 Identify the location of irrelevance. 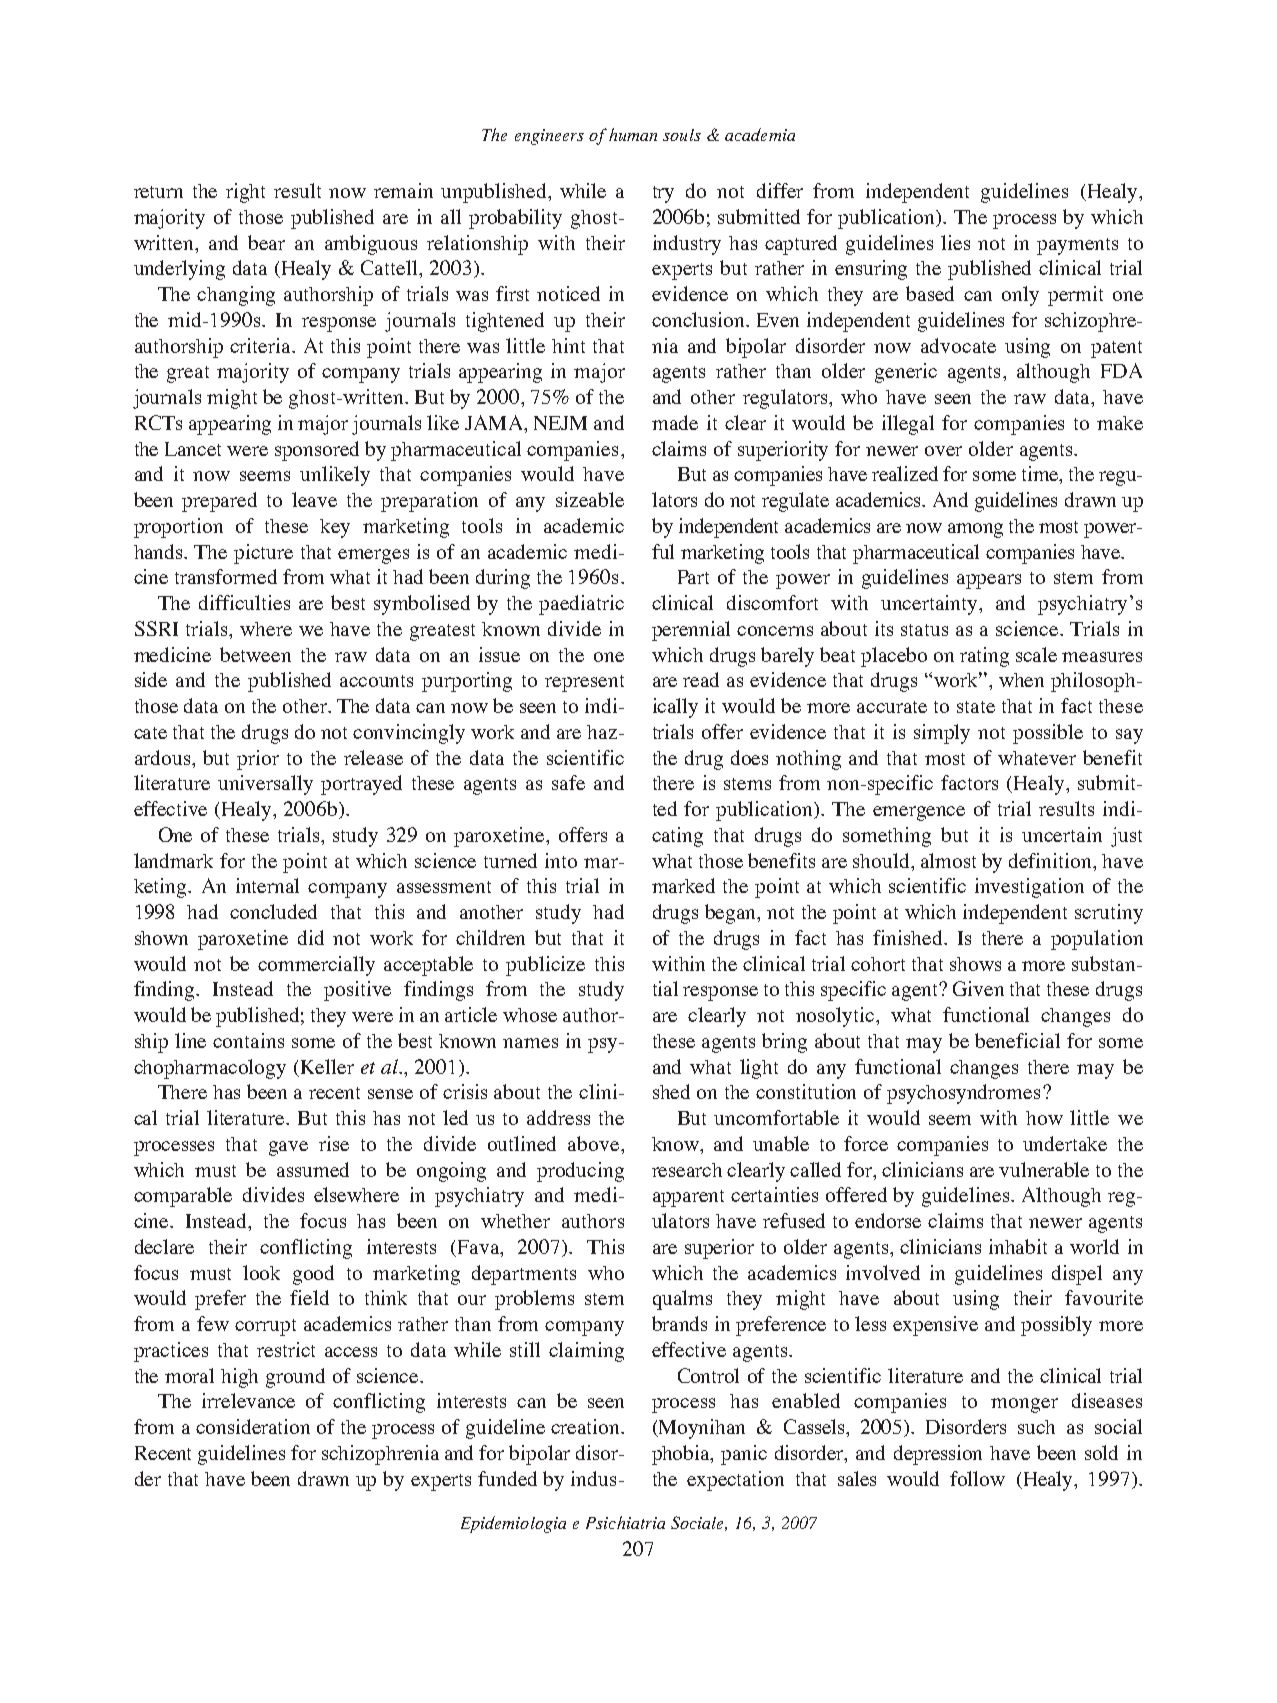
(248, 1400).
